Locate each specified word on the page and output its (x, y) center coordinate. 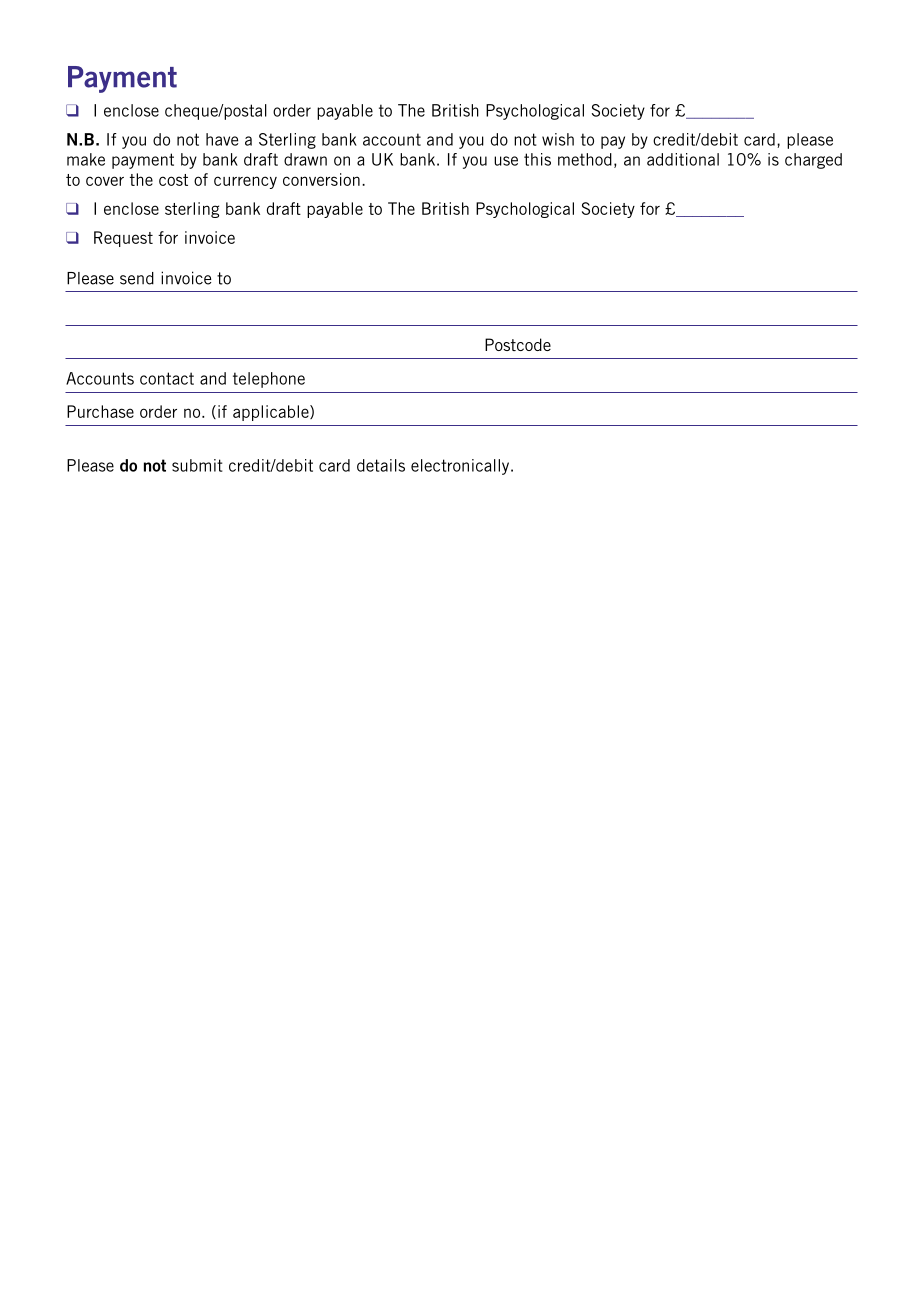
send (137, 278)
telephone (269, 380)
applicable (272, 413)
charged (813, 161)
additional (683, 159)
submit (197, 465)
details (381, 465)
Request (123, 239)
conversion (321, 179)
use (506, 161)
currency (245, 182)
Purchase (100, 411)
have (222, 139)
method (585, 159)
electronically (461, 467)
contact (167, 378)
